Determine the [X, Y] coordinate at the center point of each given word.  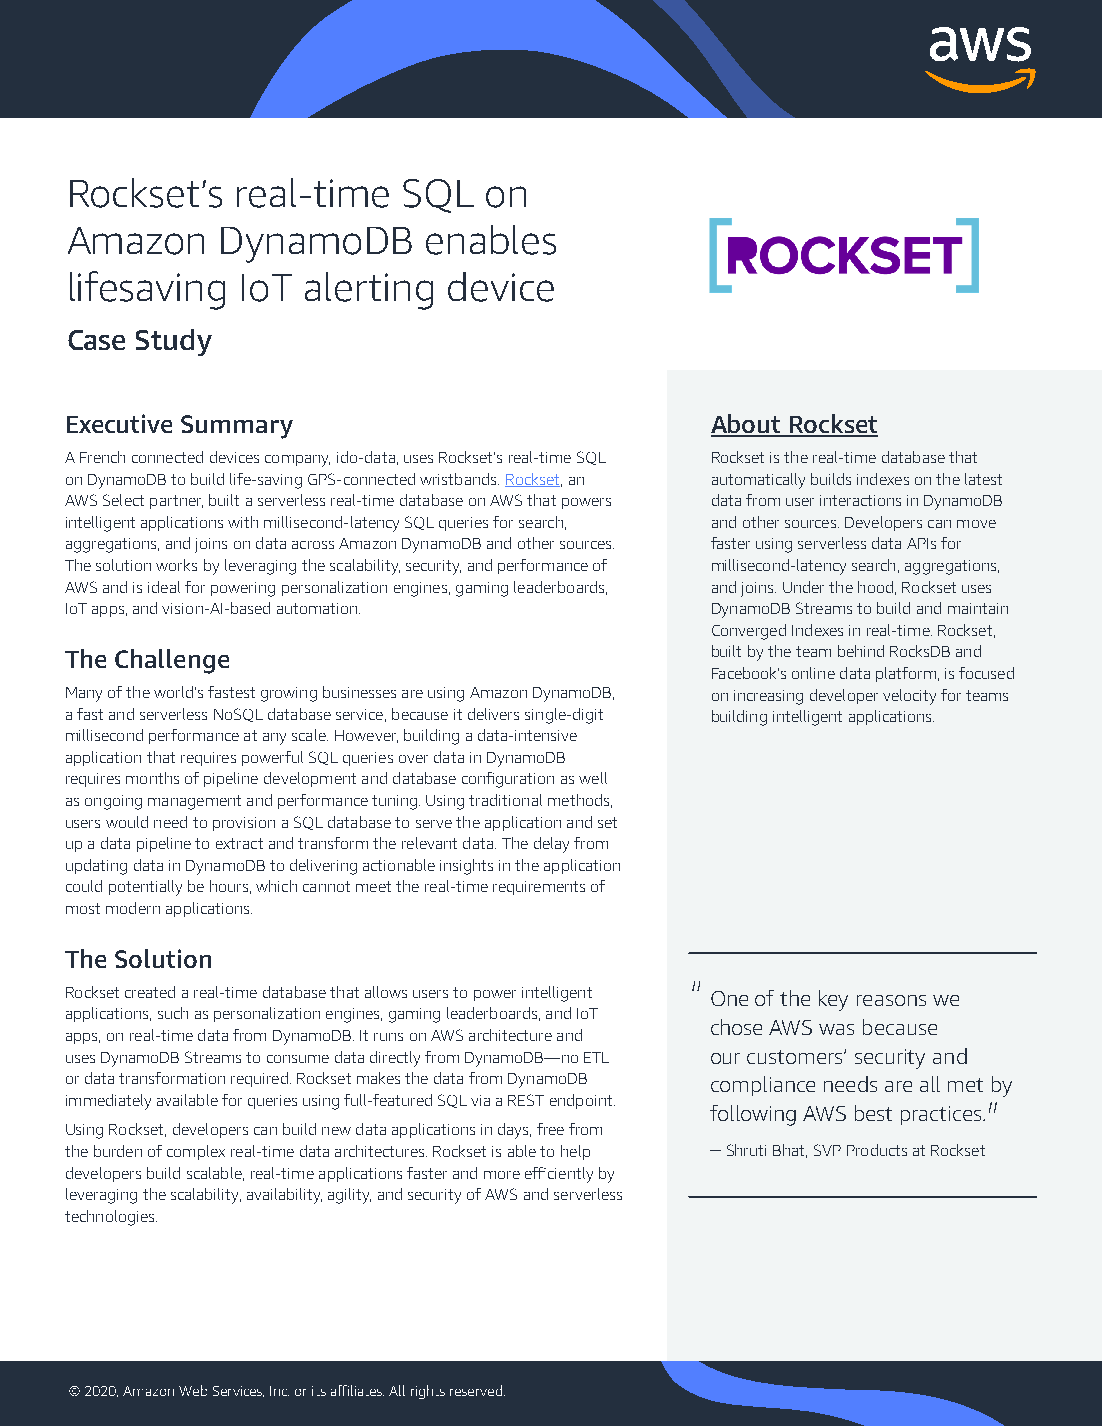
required [259, 1079]
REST [526, 1100]
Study [174, 342]
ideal [164, 587]
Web [193, 1390]
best [873, 1113]
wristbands [459, 479]
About [747, 425]
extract [239, 843]
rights [428, 1392]
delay [551, 845]
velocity [909, 697]
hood [875, 587]
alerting [369, 291]
